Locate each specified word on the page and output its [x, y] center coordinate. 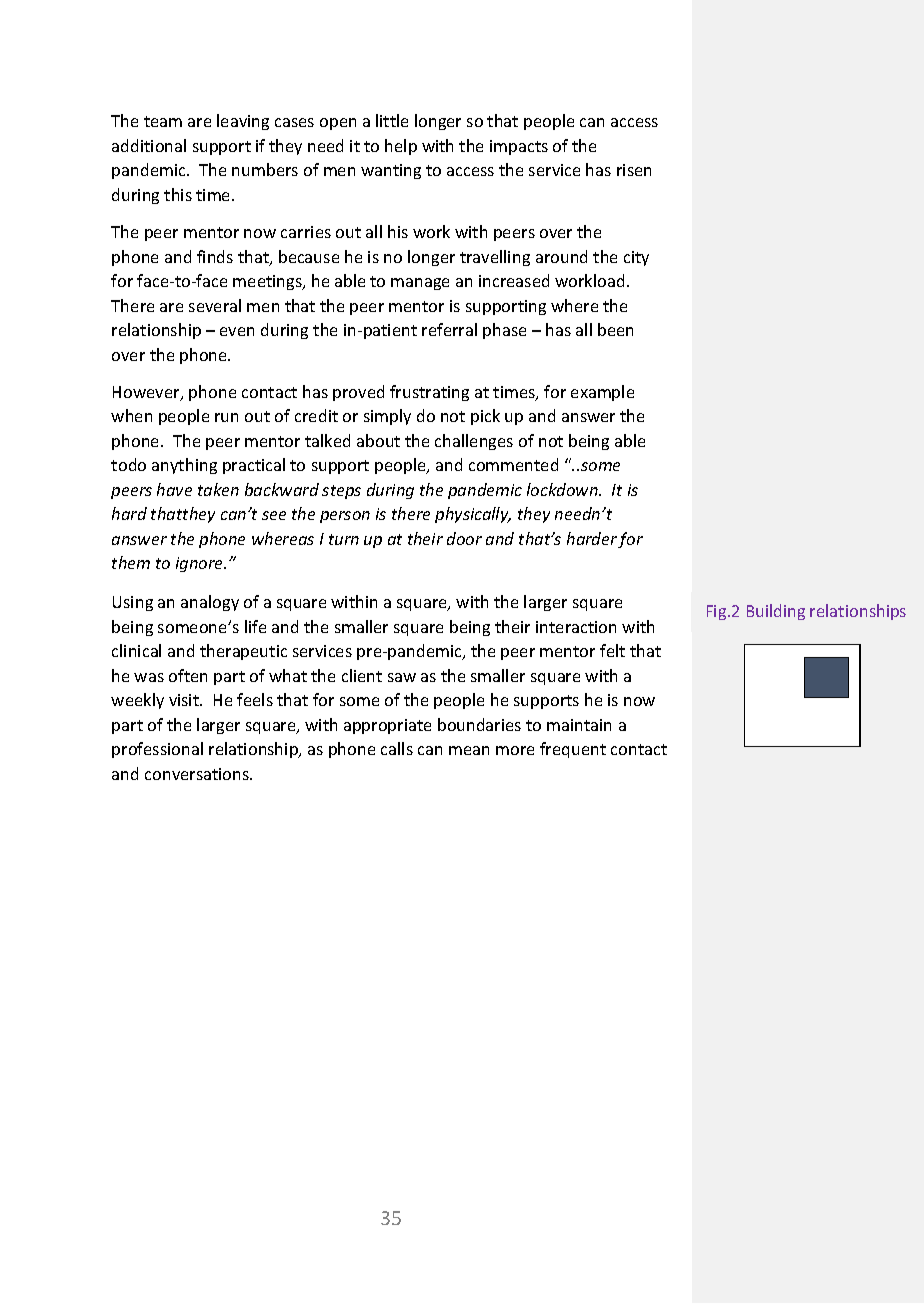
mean [469, 750]
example [602, 393]
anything [184, 466]
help [401, 147]
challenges [474, 442]
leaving [243, 122]
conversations [198, 774]
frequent [573, 750]
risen [634, 170]
